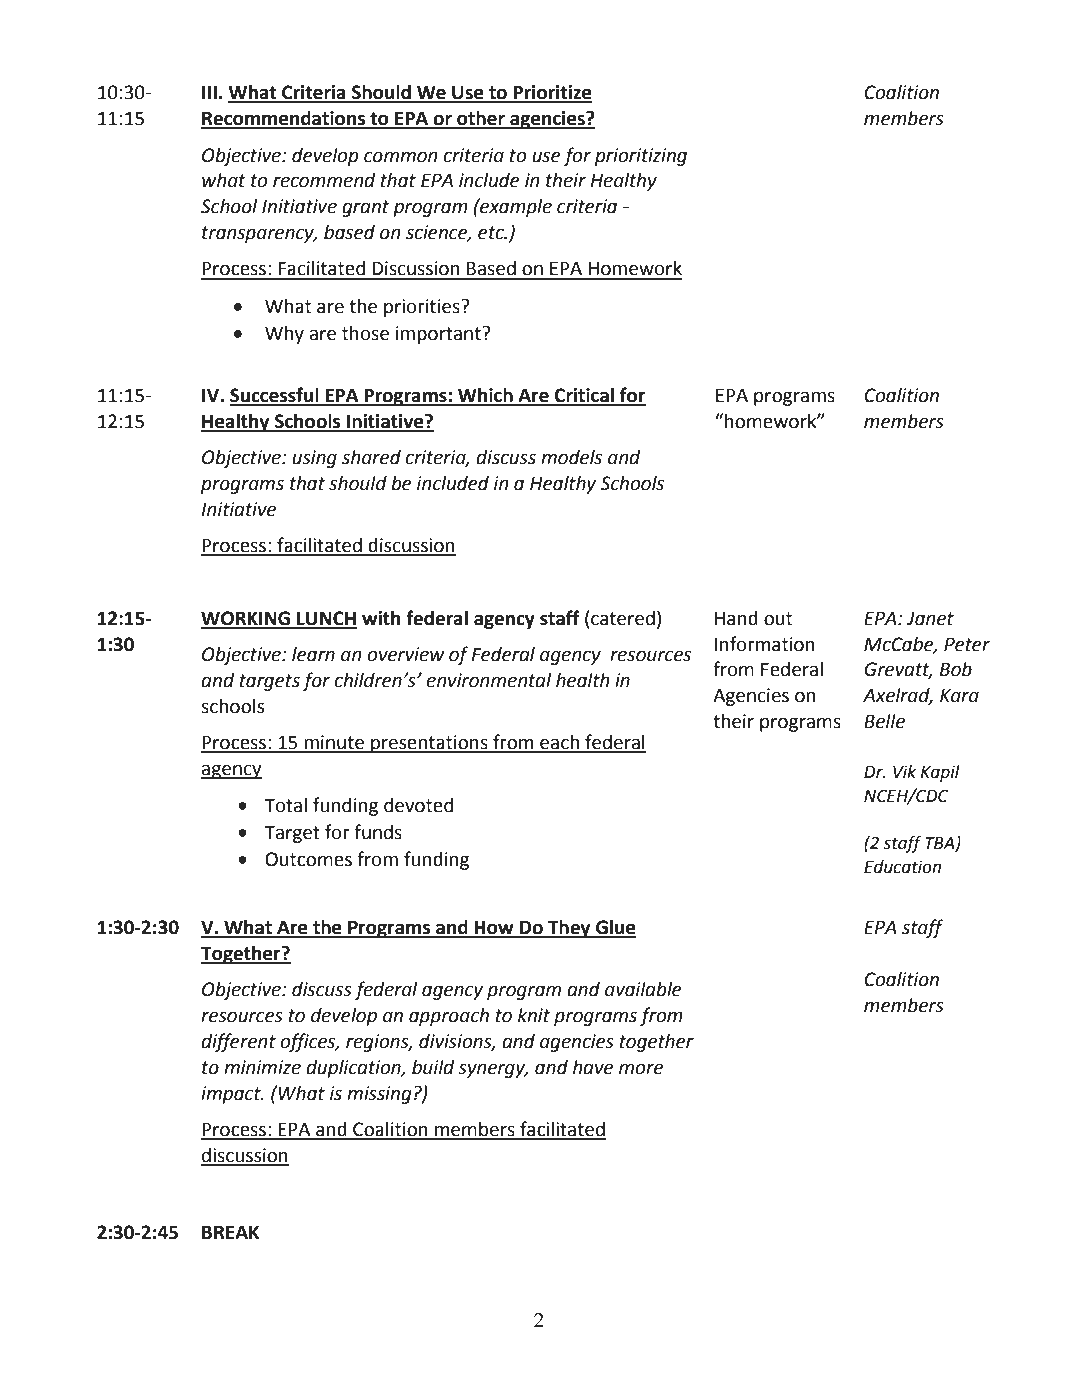  What do you see at coordinates (551, 93) in the document?
I see `Prioritize` at bounding box center [551, 93].
